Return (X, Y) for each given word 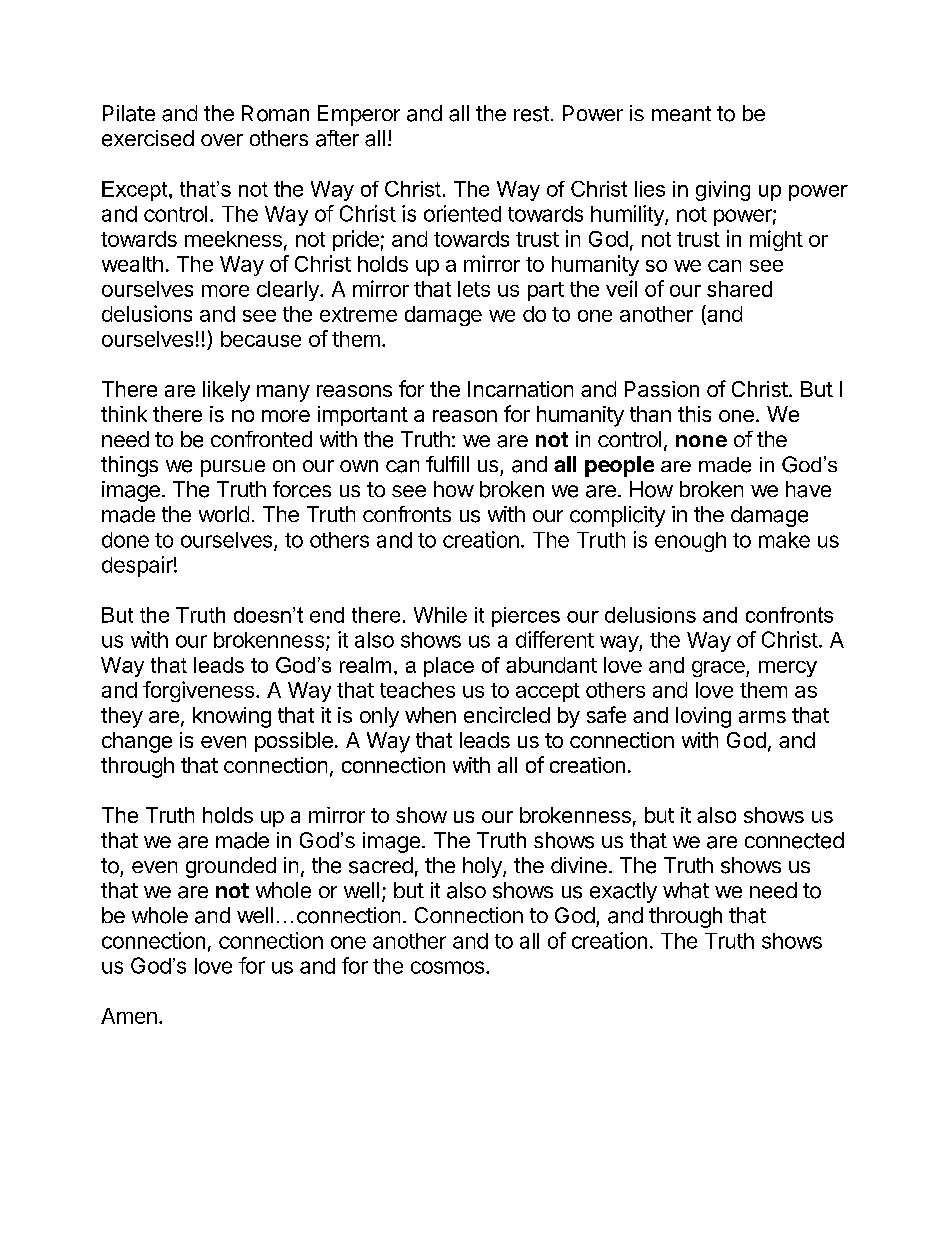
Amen (129, 1016)
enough (690, 542)
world (224, 514)
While (440, 615)
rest (531, 114)
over (222, 140)
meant (681, 114)
